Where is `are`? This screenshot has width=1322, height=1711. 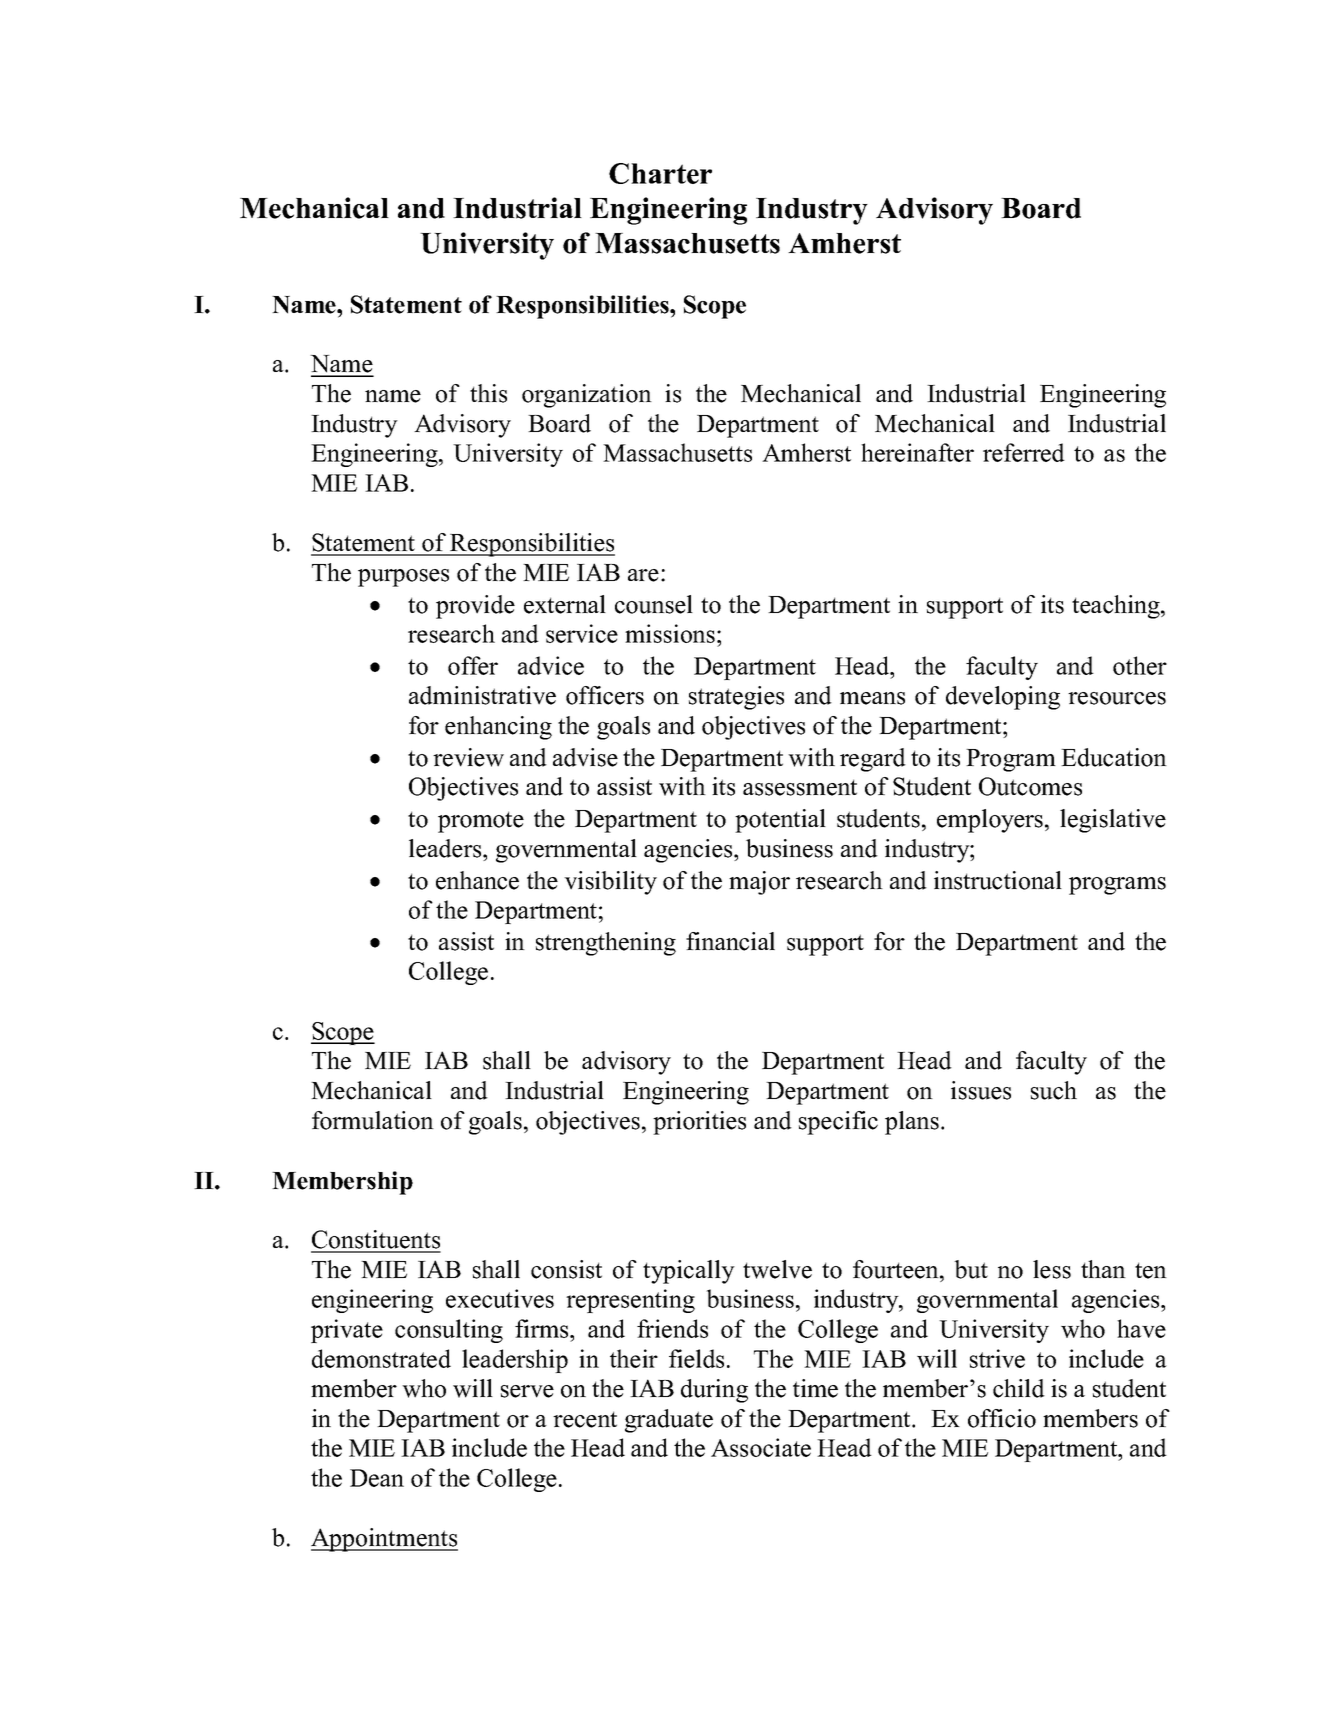 are is located at coordinates (643, 575).
